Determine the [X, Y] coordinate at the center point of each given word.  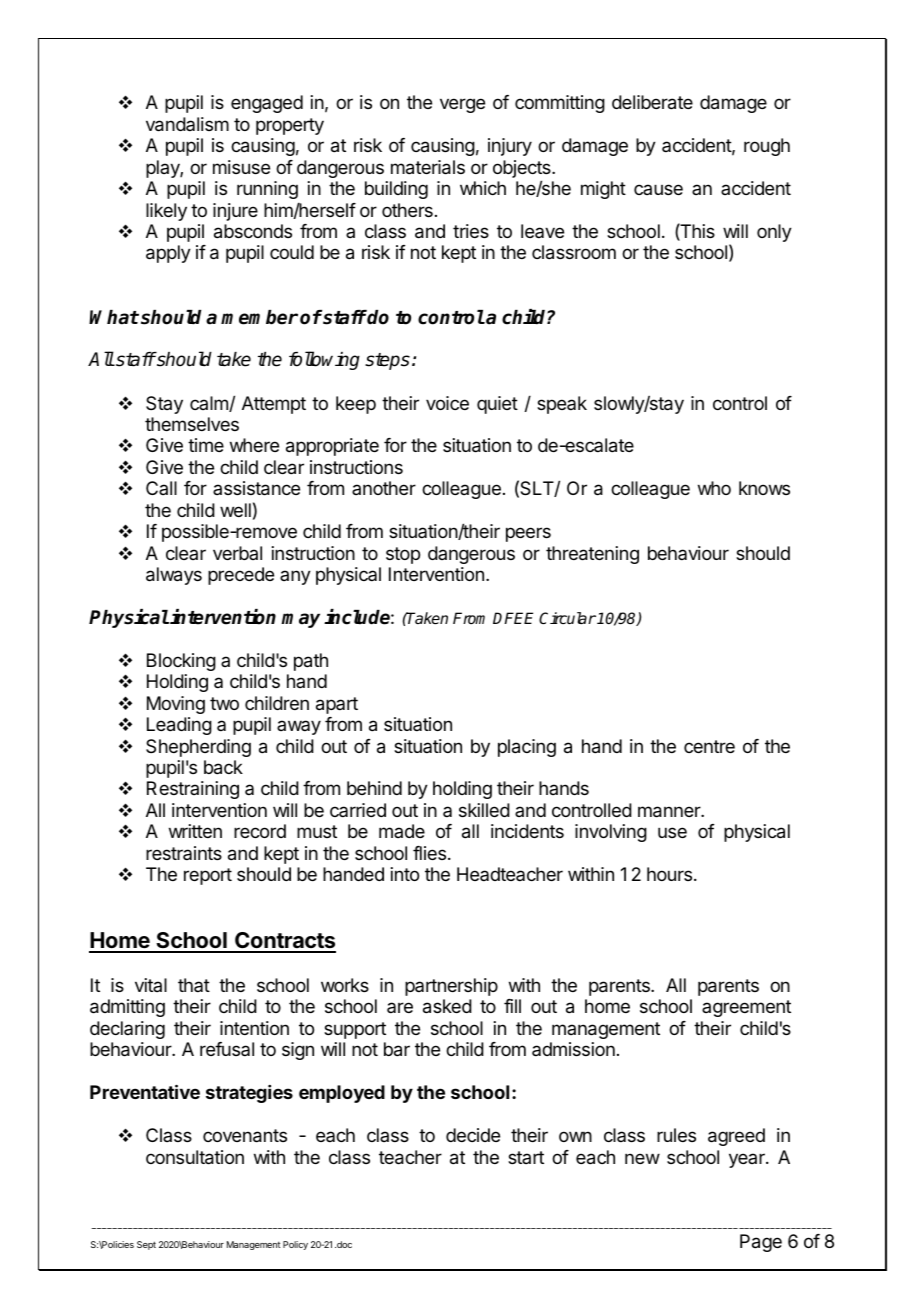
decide [473, 1135]
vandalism [187, 124]
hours [669, 874]
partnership [451, 987]
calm [210, 404]
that [194, 985]
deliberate [652, 102]
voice [447, 403]
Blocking [181, 662]
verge [462, 105]
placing [527, 748]
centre [709, 746]
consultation [195, 1157]
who [714, 488]
